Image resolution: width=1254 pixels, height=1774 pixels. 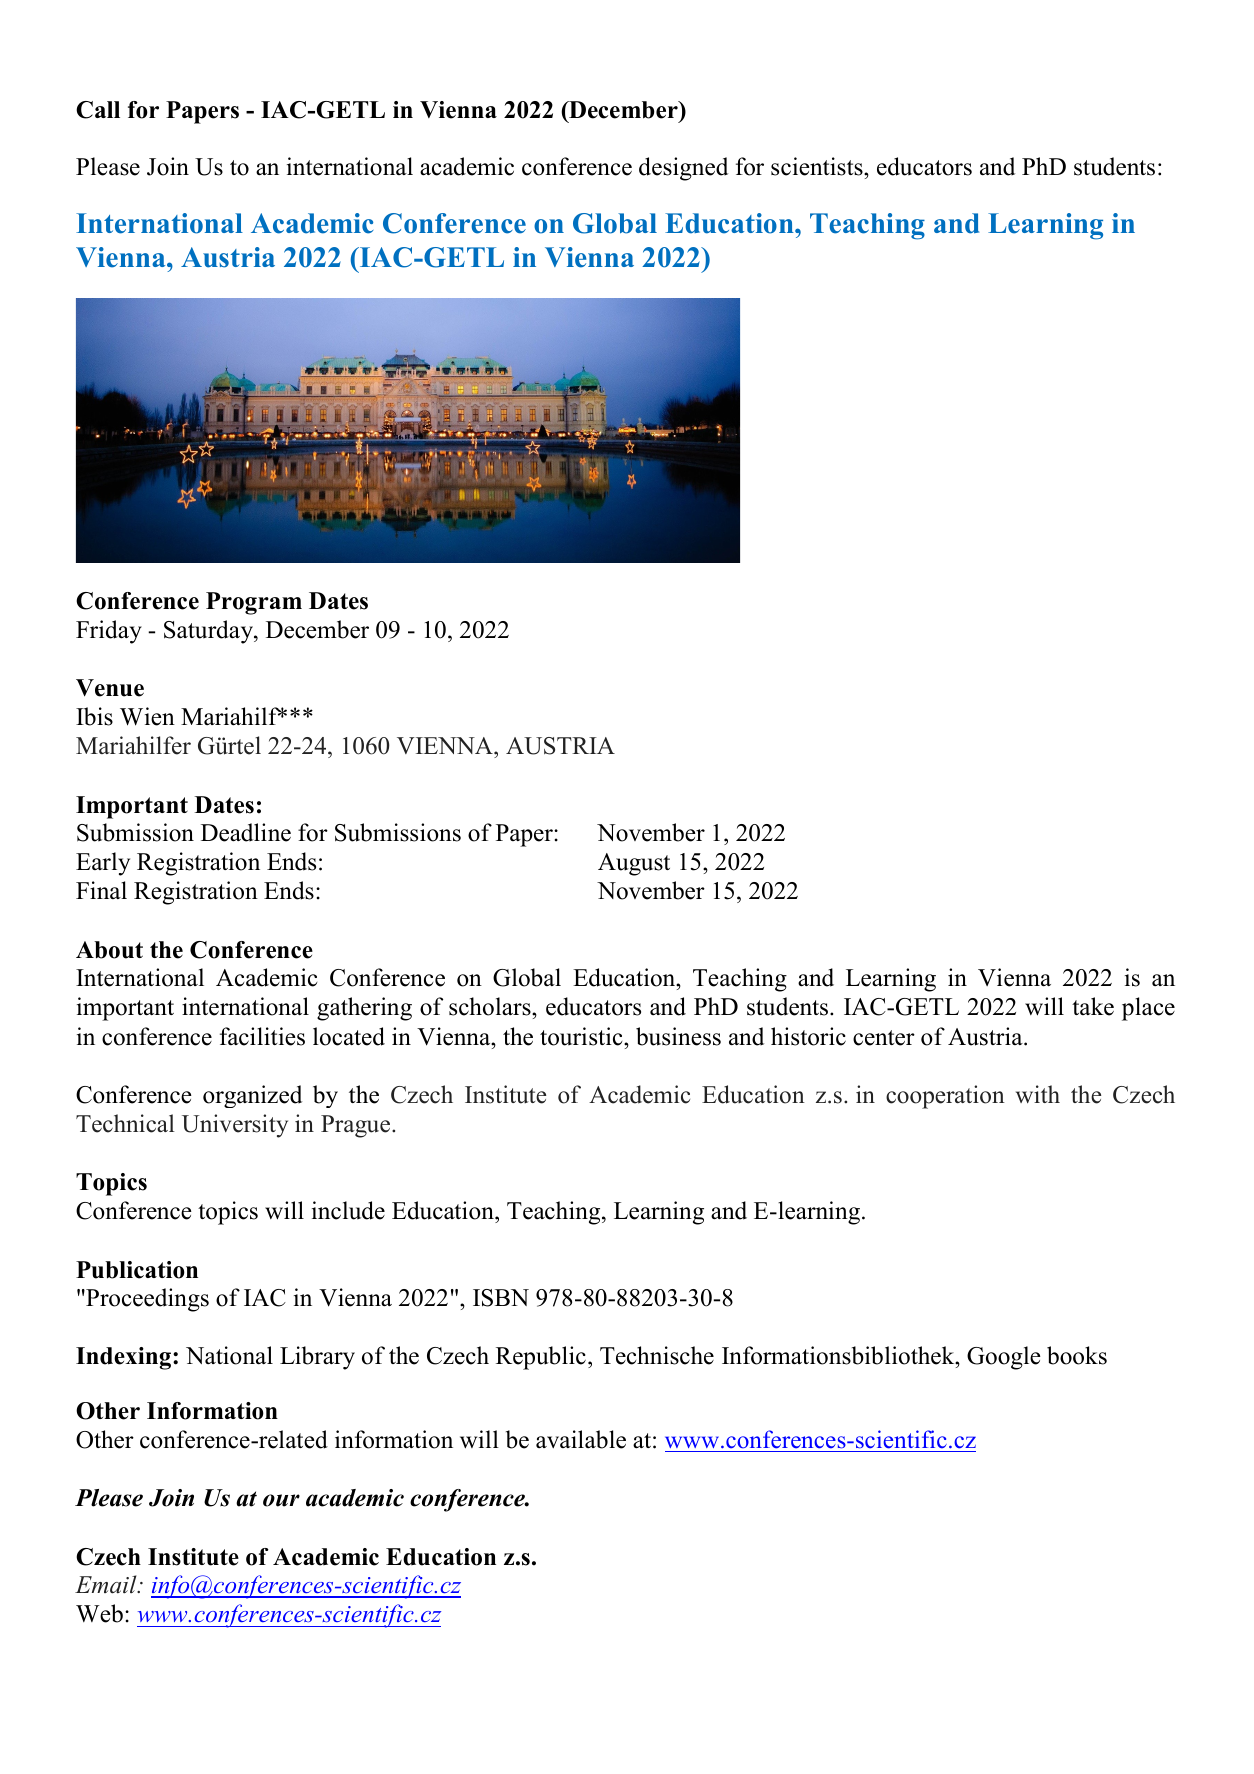 What do you see at coordinates (581, 1439) in the document?
I see `available` at bounding box center [581, 1439].
